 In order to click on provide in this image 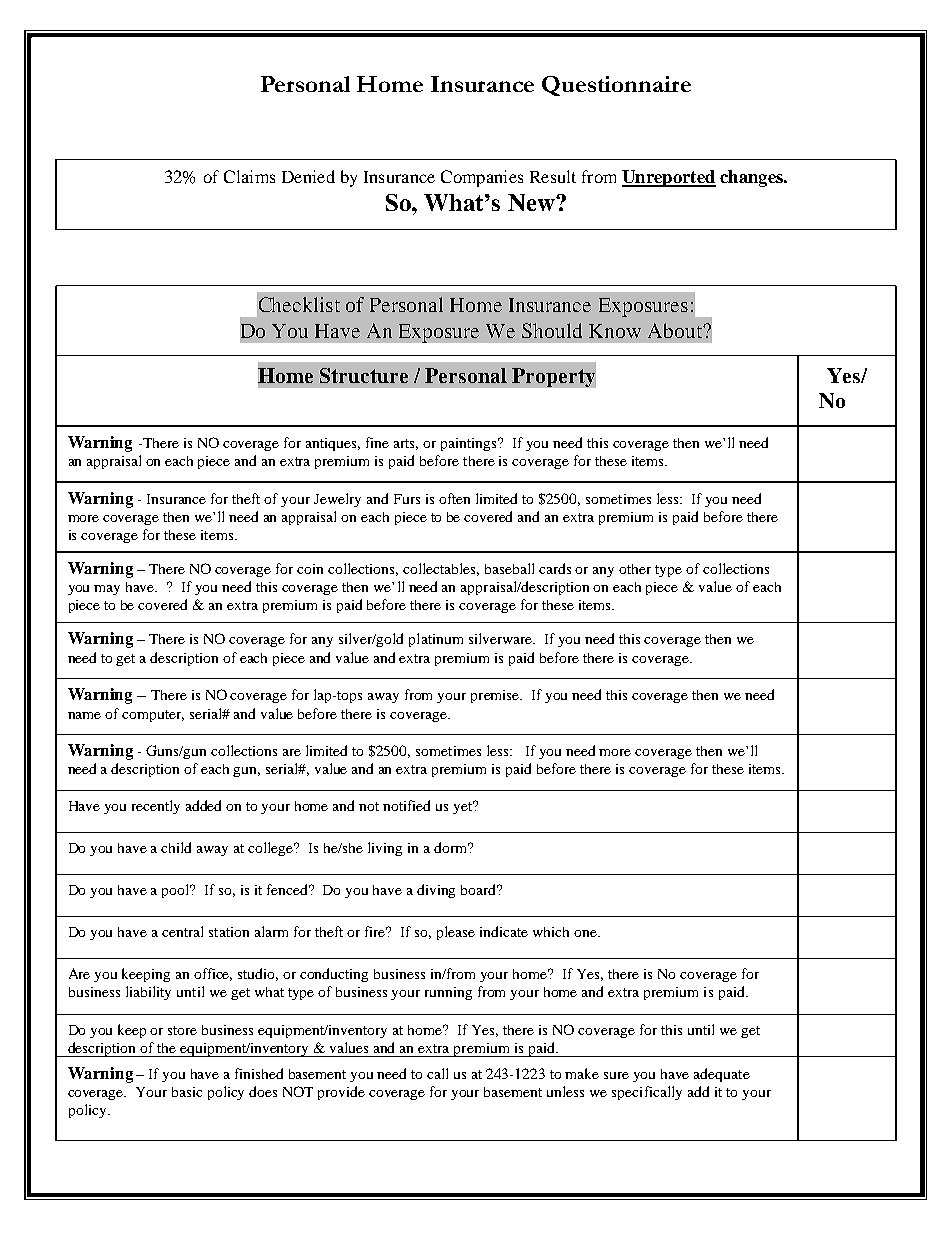, I will do `click(341, 1093)`.
